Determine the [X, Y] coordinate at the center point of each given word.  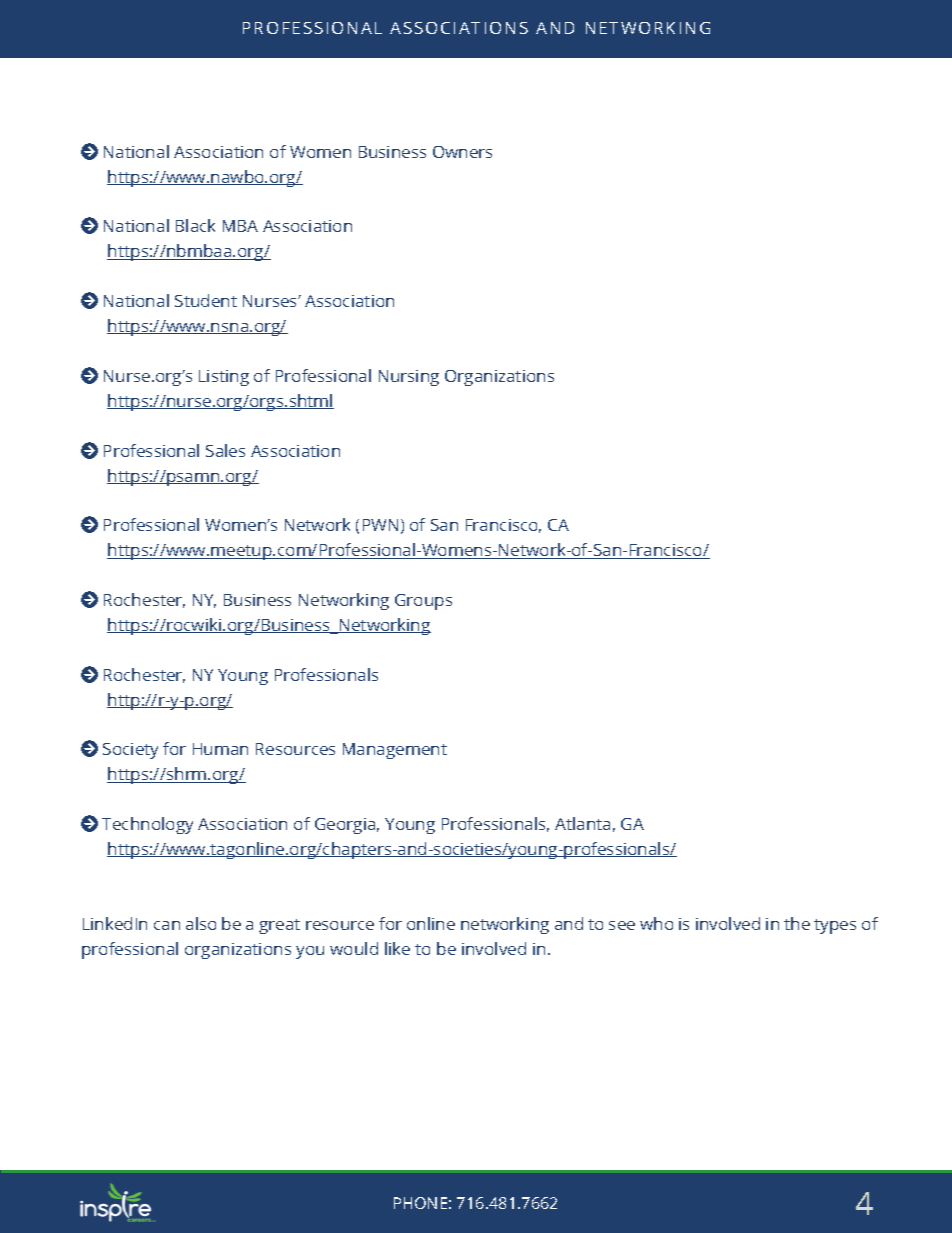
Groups [423, 602]
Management [395, 751]
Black [195, 225]
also [201, 923]
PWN [380, 525]
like [397, 948]
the [797, 923]
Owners [462, 152]
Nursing [409, 378]
